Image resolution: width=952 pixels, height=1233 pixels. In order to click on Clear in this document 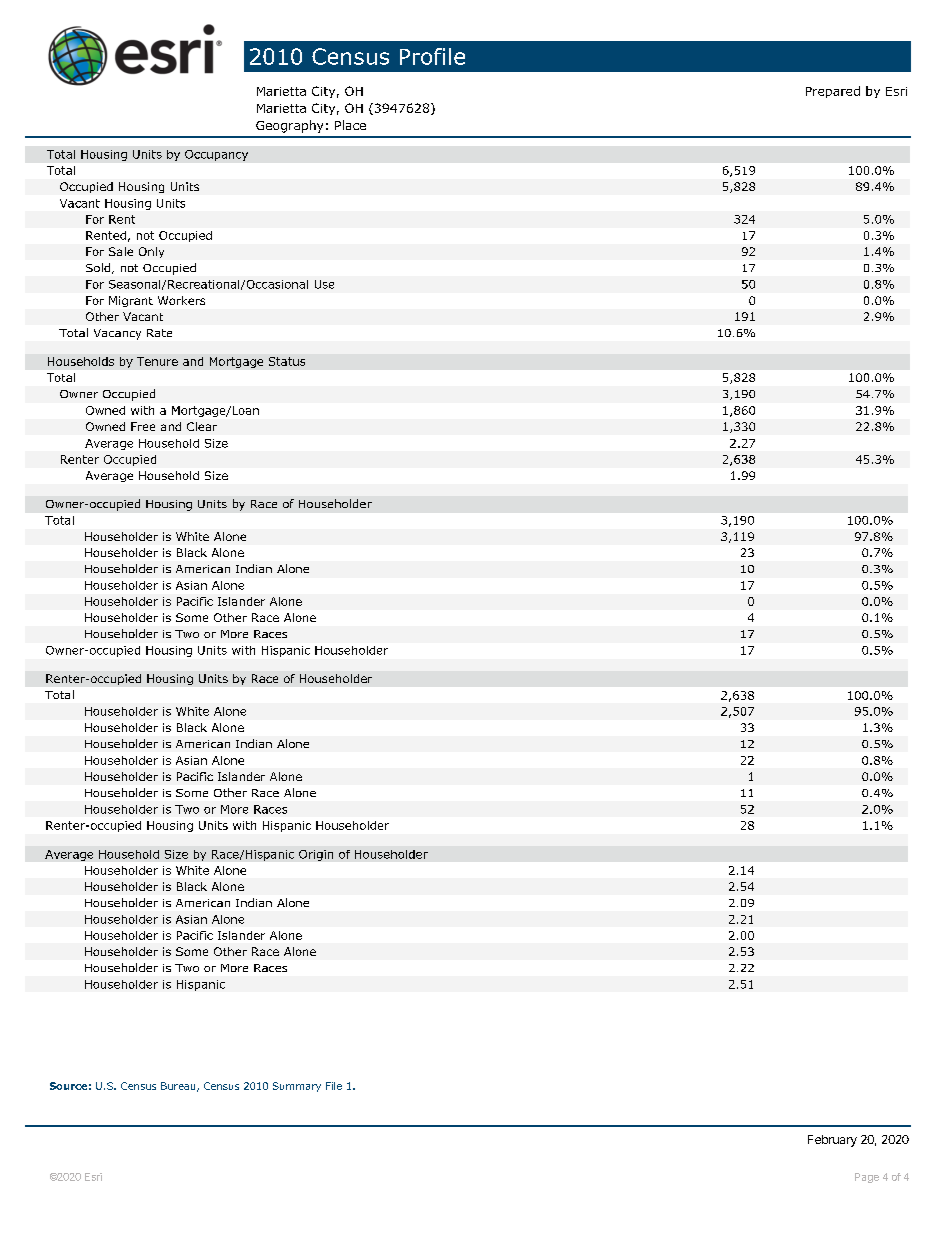, I will do `click(202, 426)`.
